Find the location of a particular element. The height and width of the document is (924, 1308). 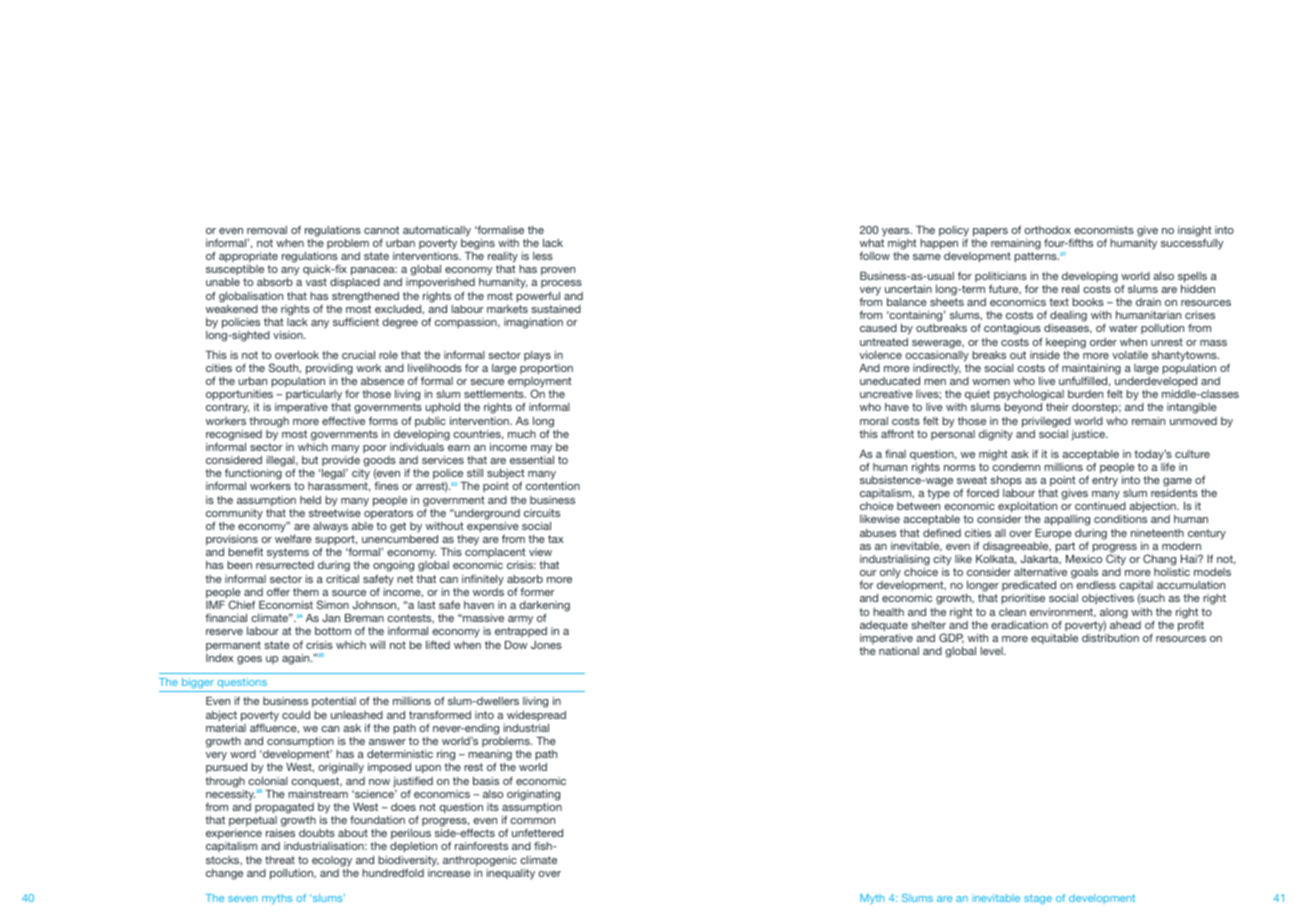

their is located at coordinates (1057, 407).
